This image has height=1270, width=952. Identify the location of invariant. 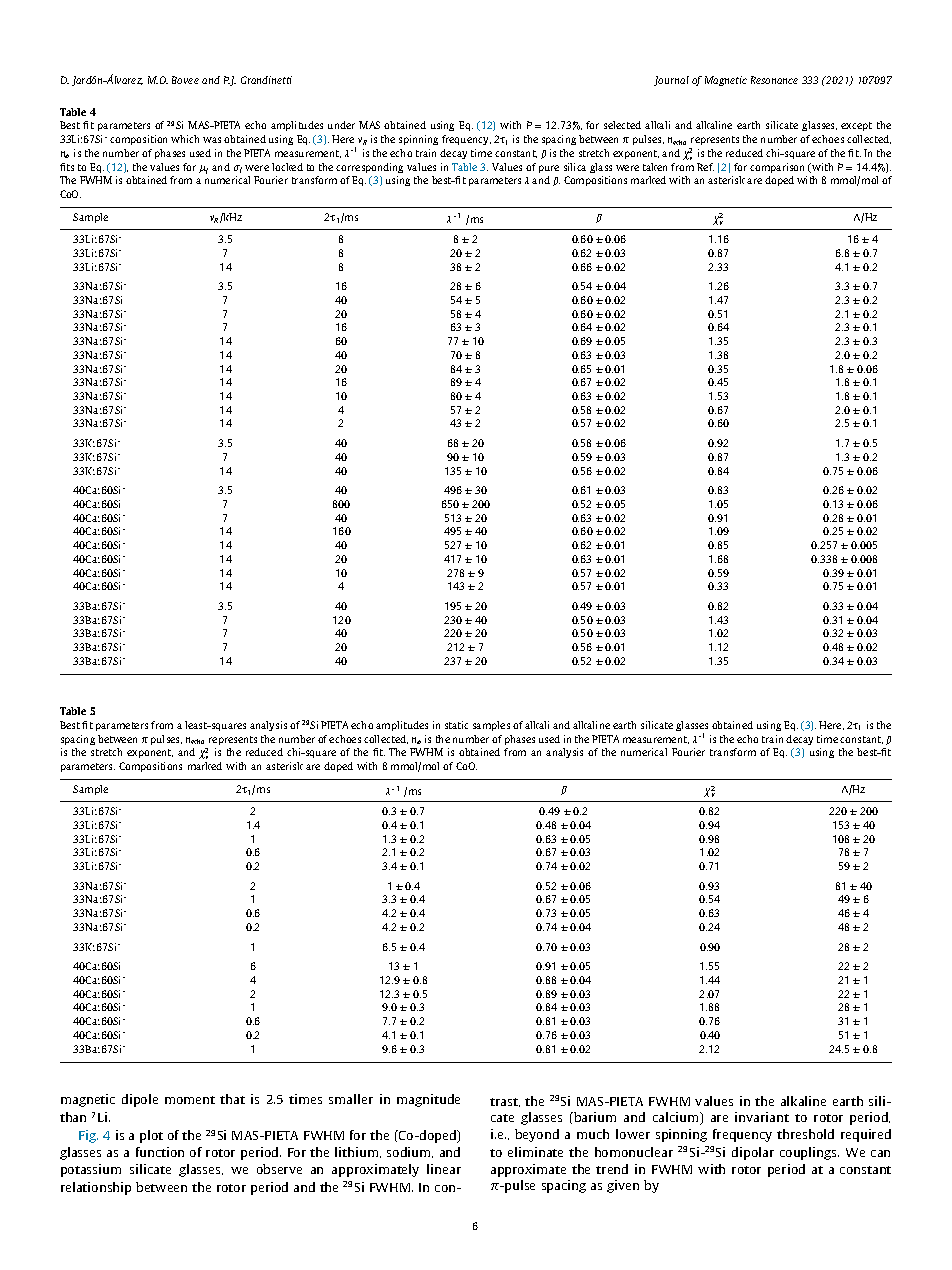
(762, 1117).
